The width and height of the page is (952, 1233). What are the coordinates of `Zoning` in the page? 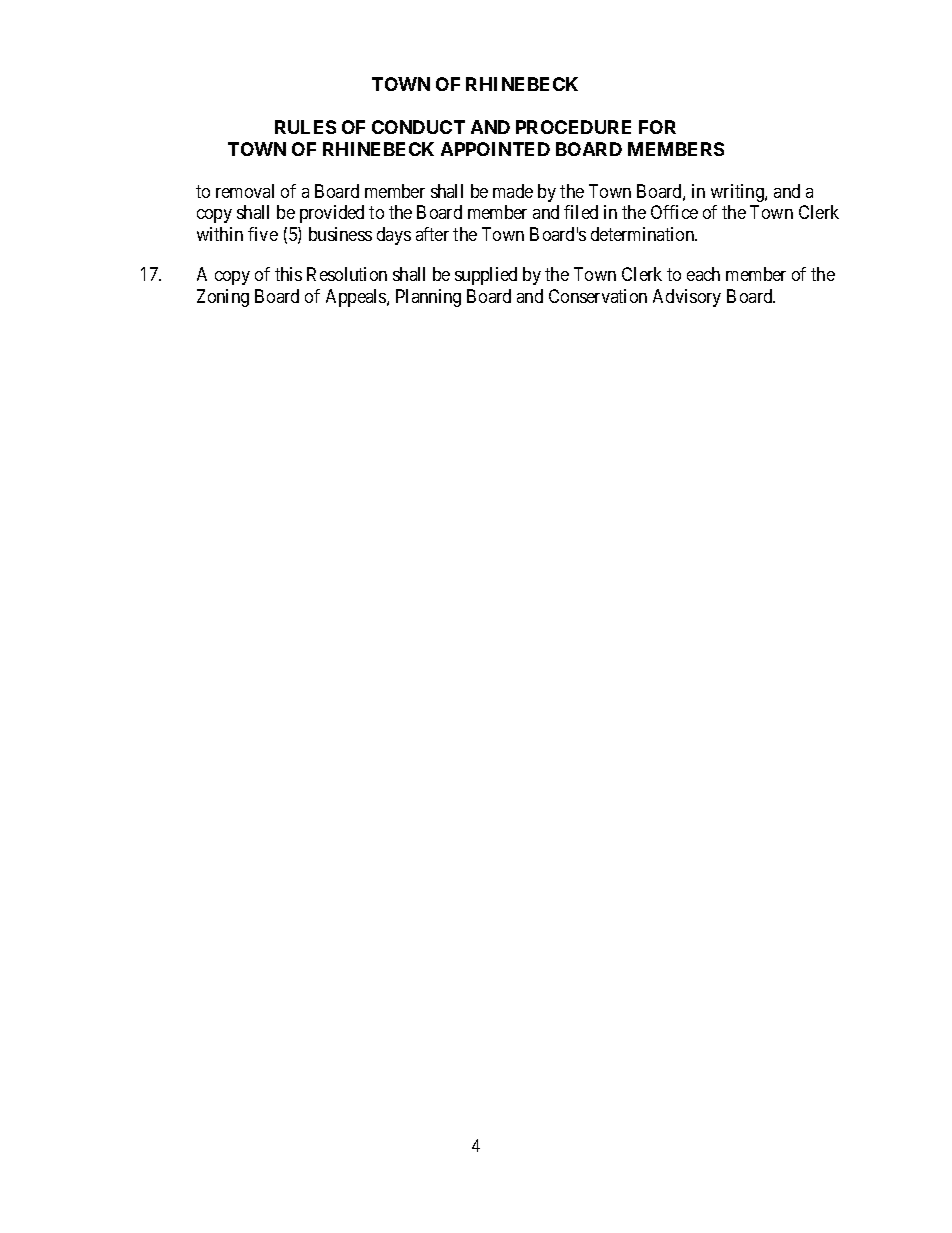 It's located at (223, 298).
